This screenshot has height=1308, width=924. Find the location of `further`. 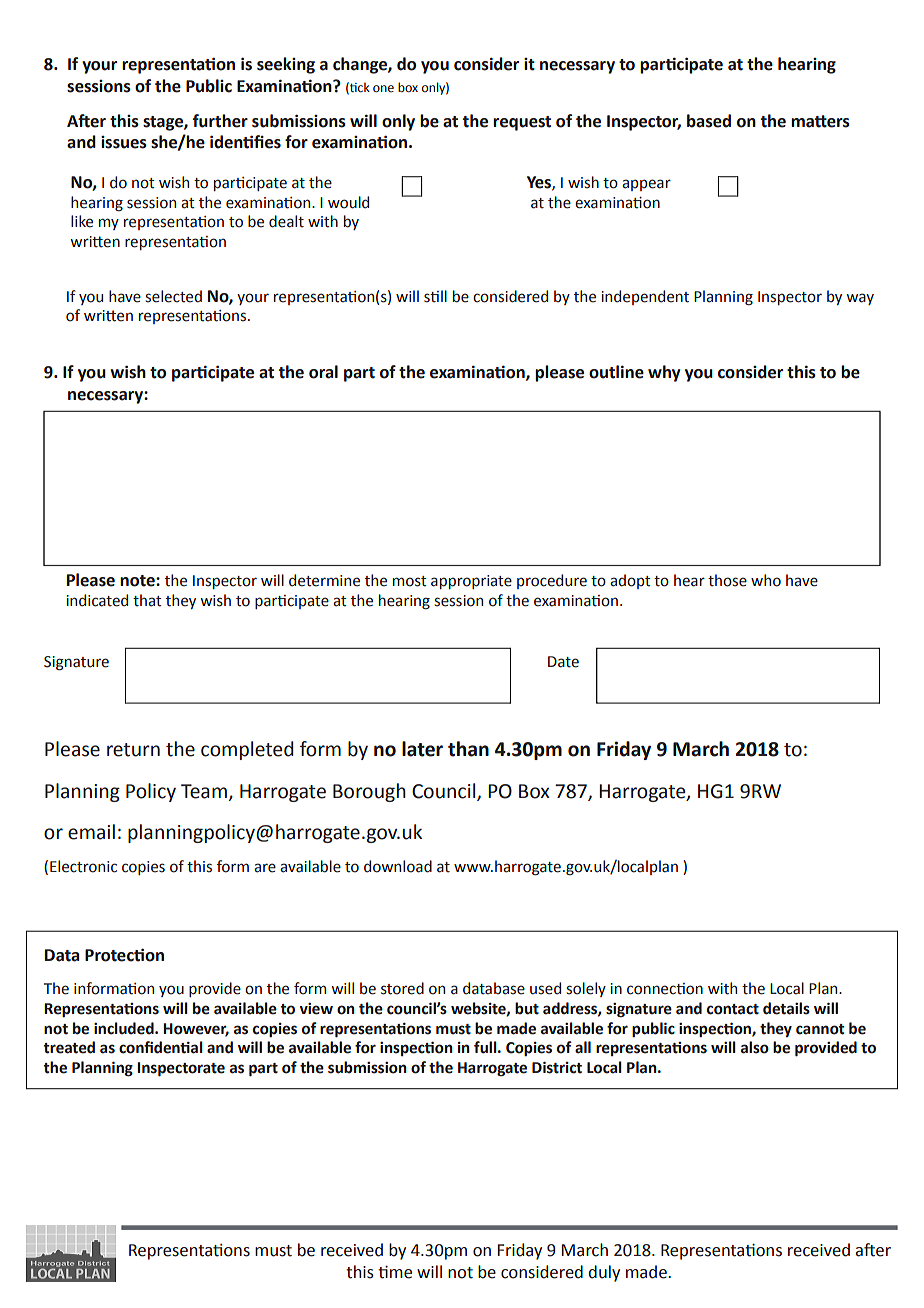

further is located at coordinates (220, 121).
